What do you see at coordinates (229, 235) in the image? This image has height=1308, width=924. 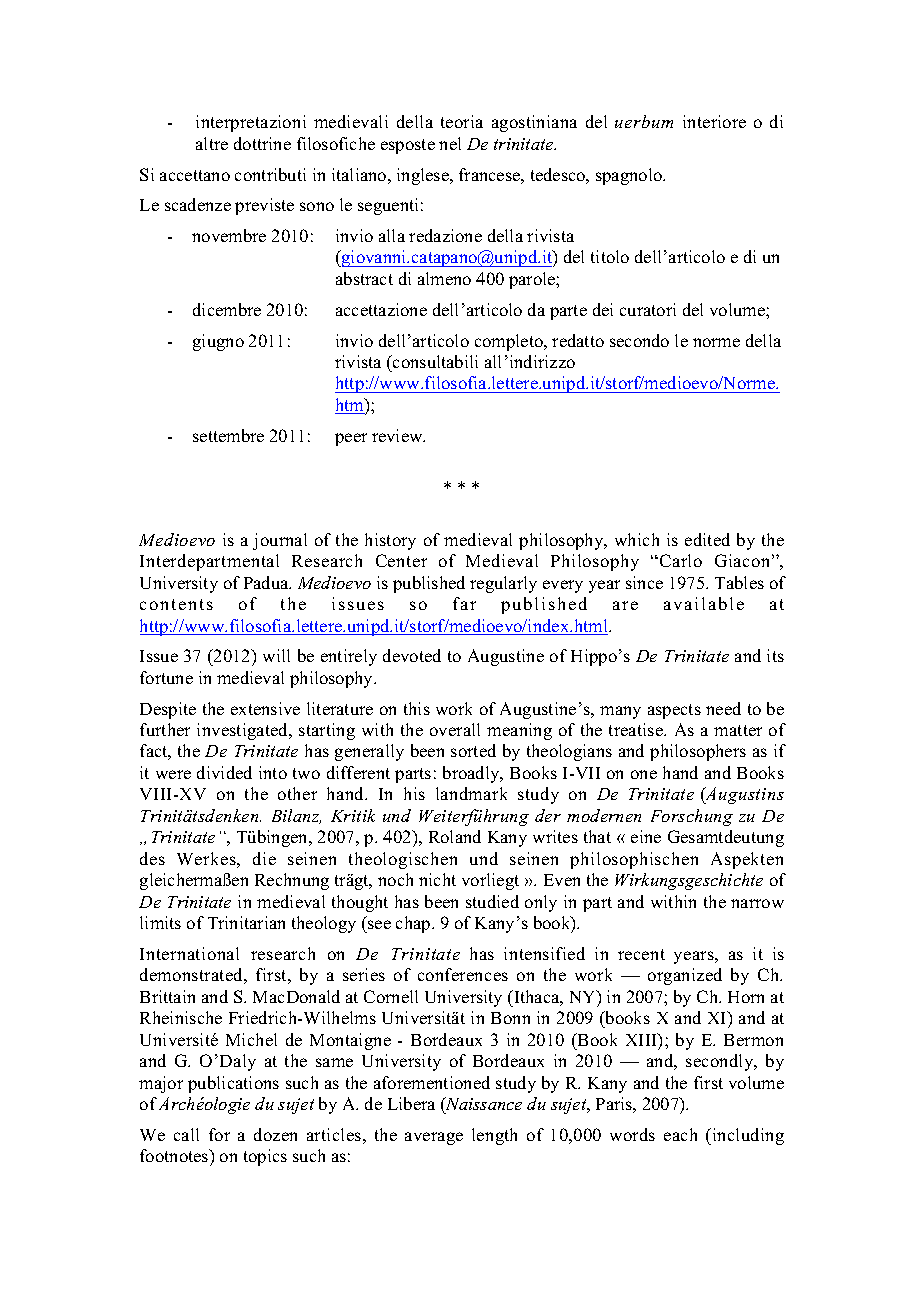 I see `novembre` at bounding box center [229, 235].
